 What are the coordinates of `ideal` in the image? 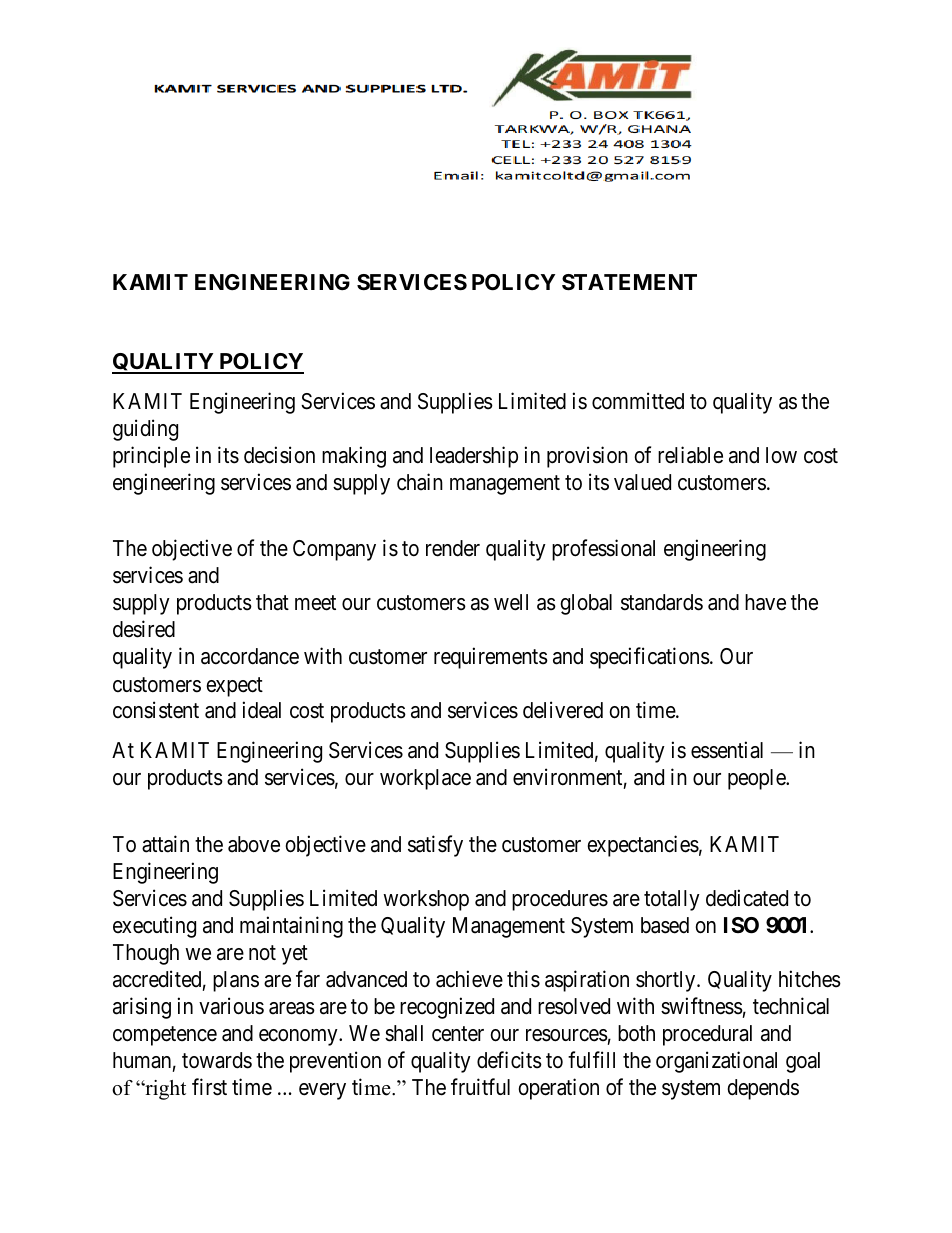 It's located at (262, 710).
